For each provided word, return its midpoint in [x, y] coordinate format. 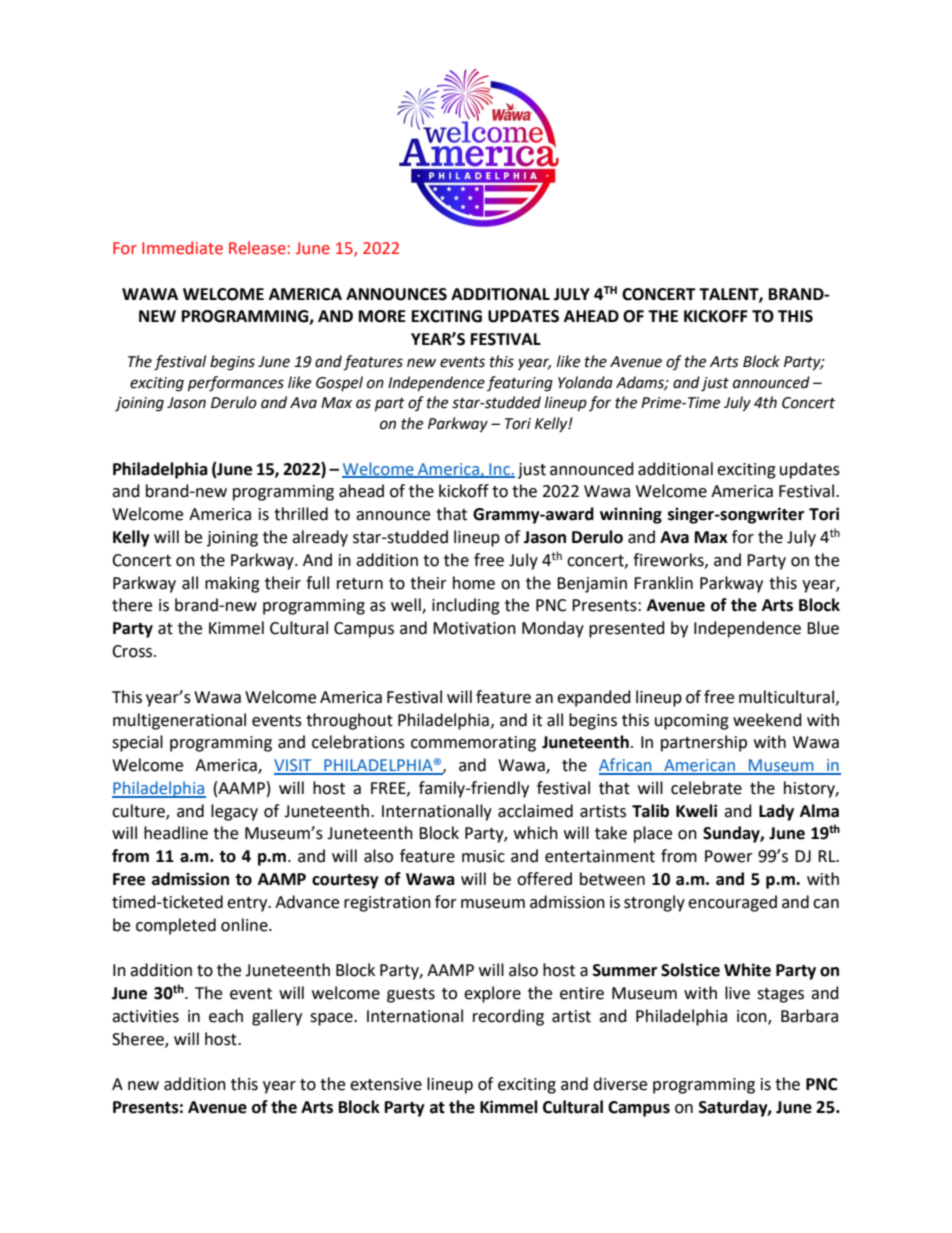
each [226, 1016]
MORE [382, 316]
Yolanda [585, 382]
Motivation [474, 628]
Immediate [182, 248]
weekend [767, 720]
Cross [133, 651]
